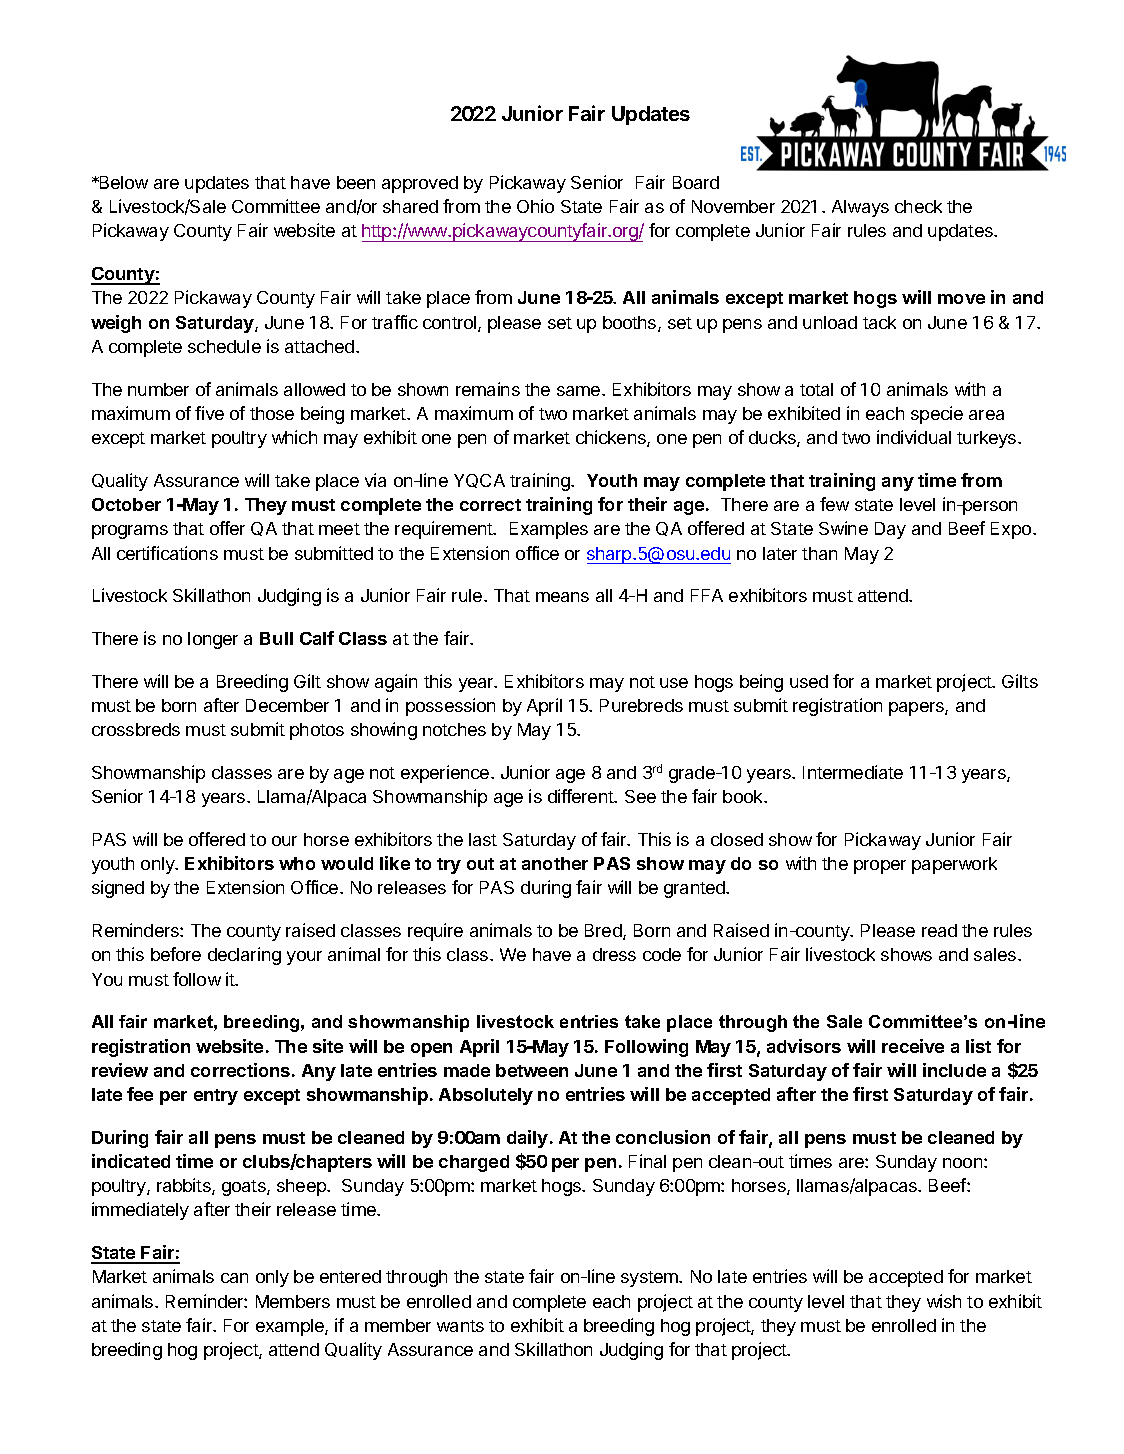 Image resolution: width=1124 pixels, height=1454 pixels. What do you see at coordinates (126, 504) in the screenshot?
I see `October` at bounding box center [126, 504].
